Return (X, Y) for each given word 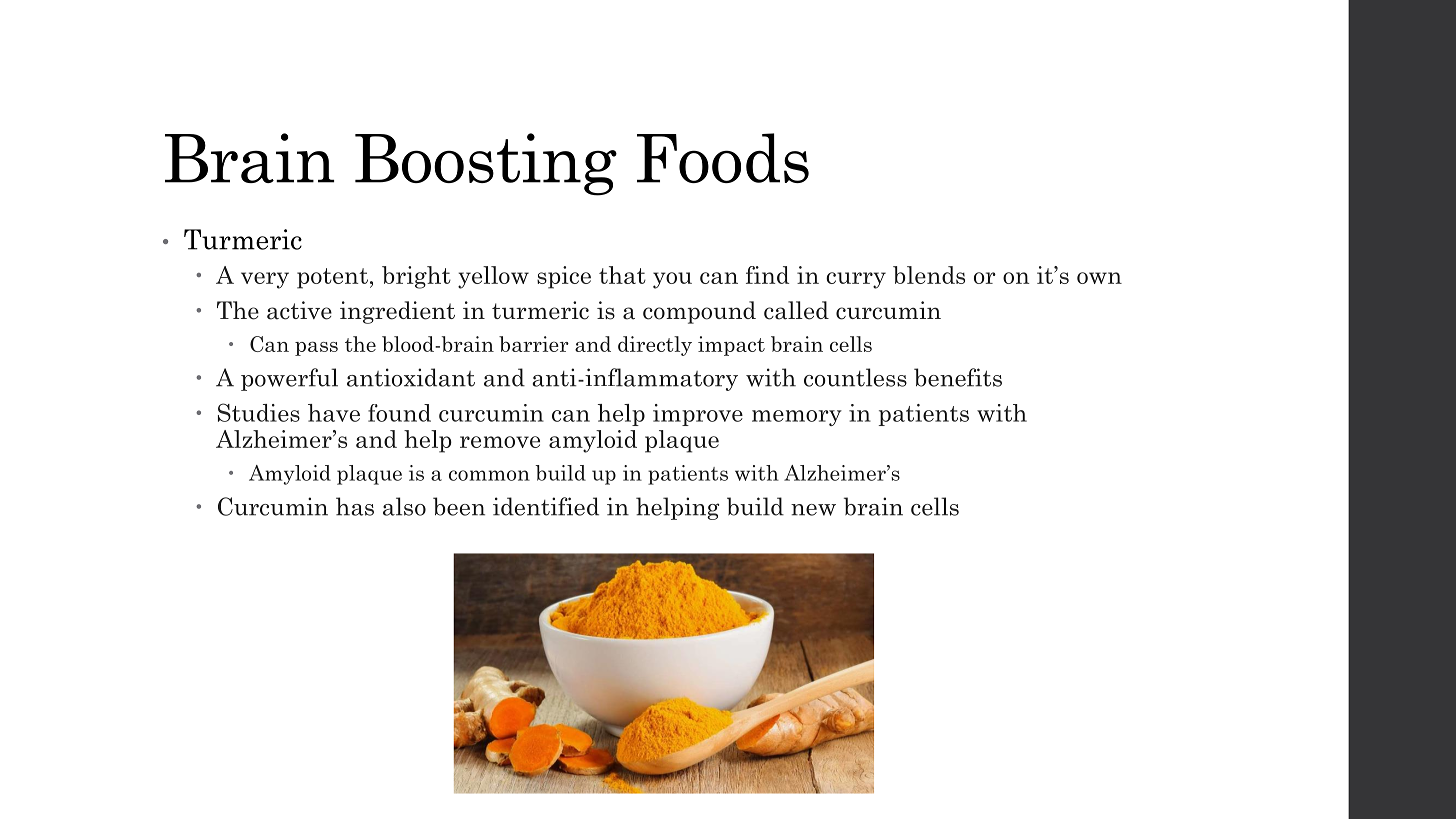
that (622, 275)
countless (855, 377)
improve (698, 415)
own (1099, 278)
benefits (958, 377)
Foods (723, 158)
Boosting (486, 164)
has (355, 506)
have (334, 413)
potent (332, 278)
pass (316, 348)
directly (655, 346)
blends (929, 275)
